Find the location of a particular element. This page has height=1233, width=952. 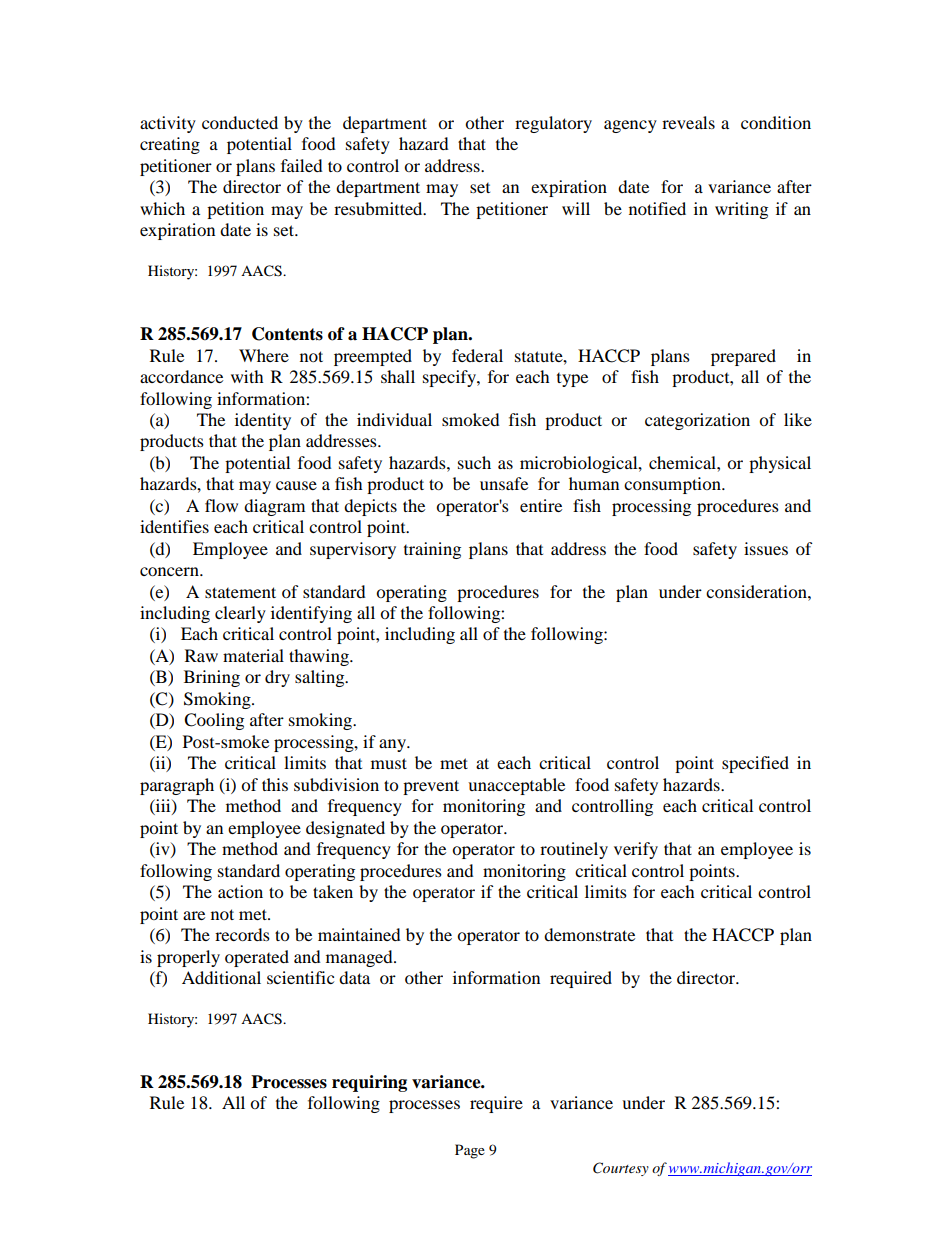

Page is located at coordinates (470, 1151).
